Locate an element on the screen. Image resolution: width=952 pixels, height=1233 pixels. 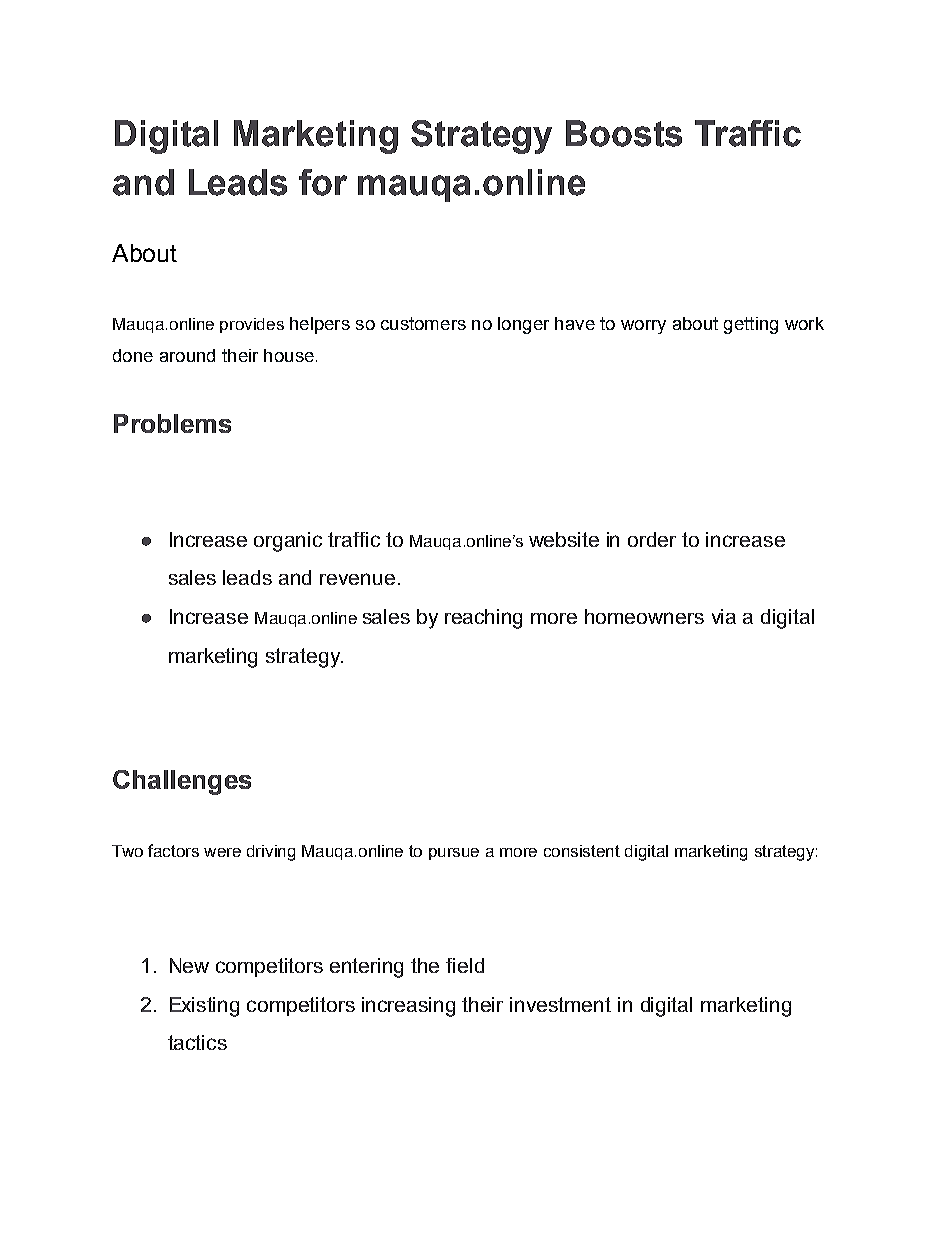
Challenges is located at coordinates (182, 782).
